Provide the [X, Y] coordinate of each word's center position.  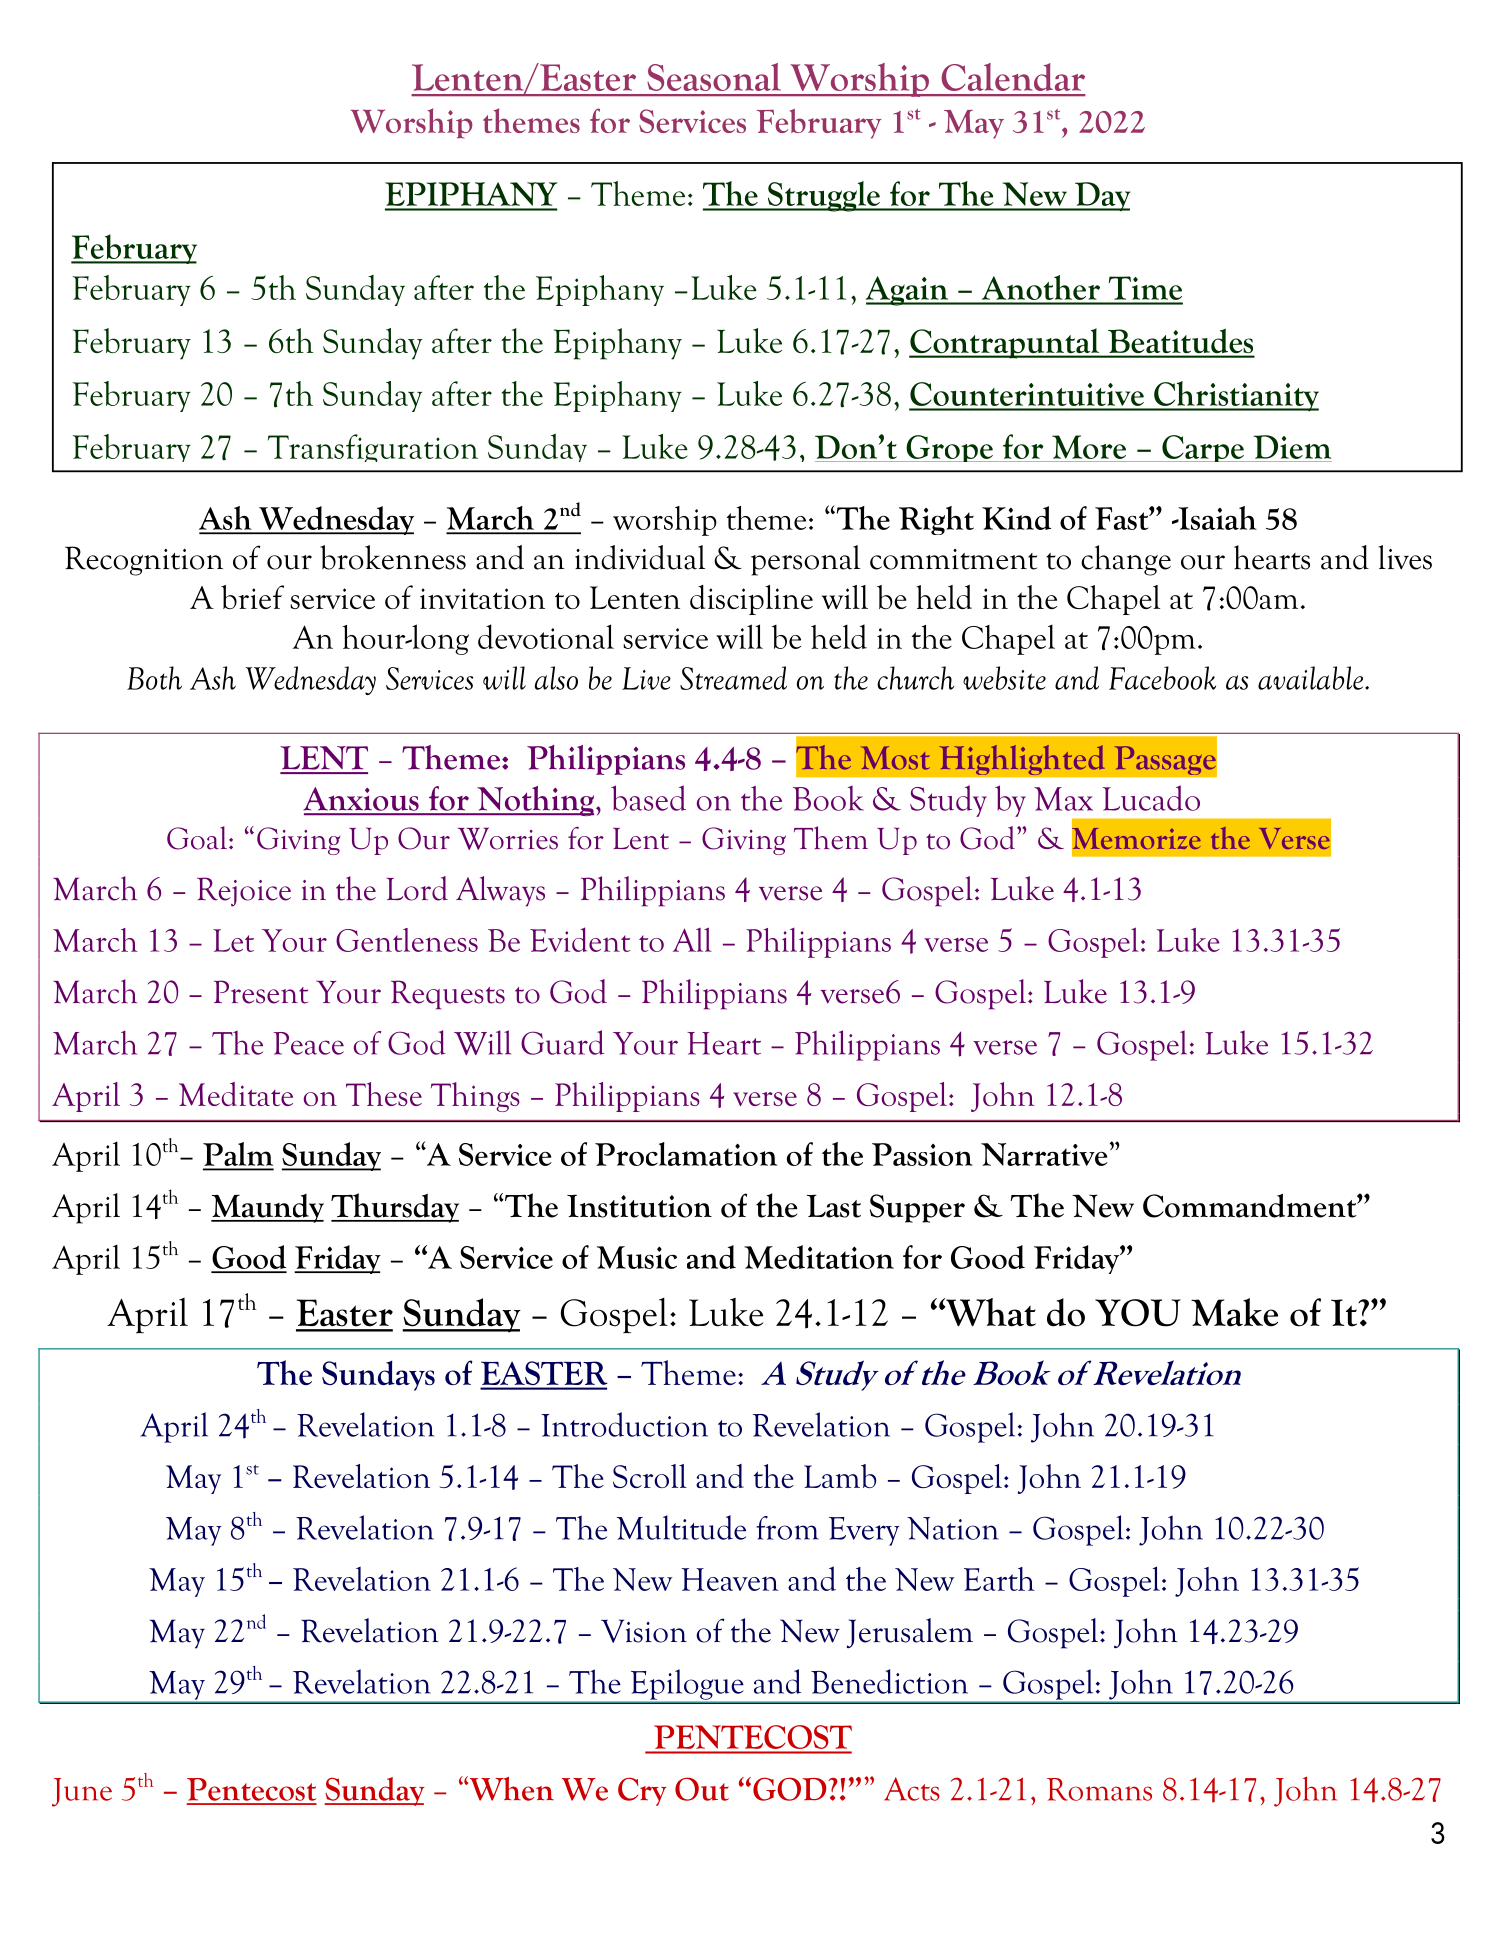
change [1126, 560]
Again [908, 291]
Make [1234, 1312]
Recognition [144, 561]
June [82, 1792]
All [692, 939]
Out [702, 1789]
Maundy [267, 1208]
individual [640, 557]
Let [233, 940]
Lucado [1151, 798]
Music [637, 1257]
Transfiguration [373, 448]
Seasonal [714, 77]
